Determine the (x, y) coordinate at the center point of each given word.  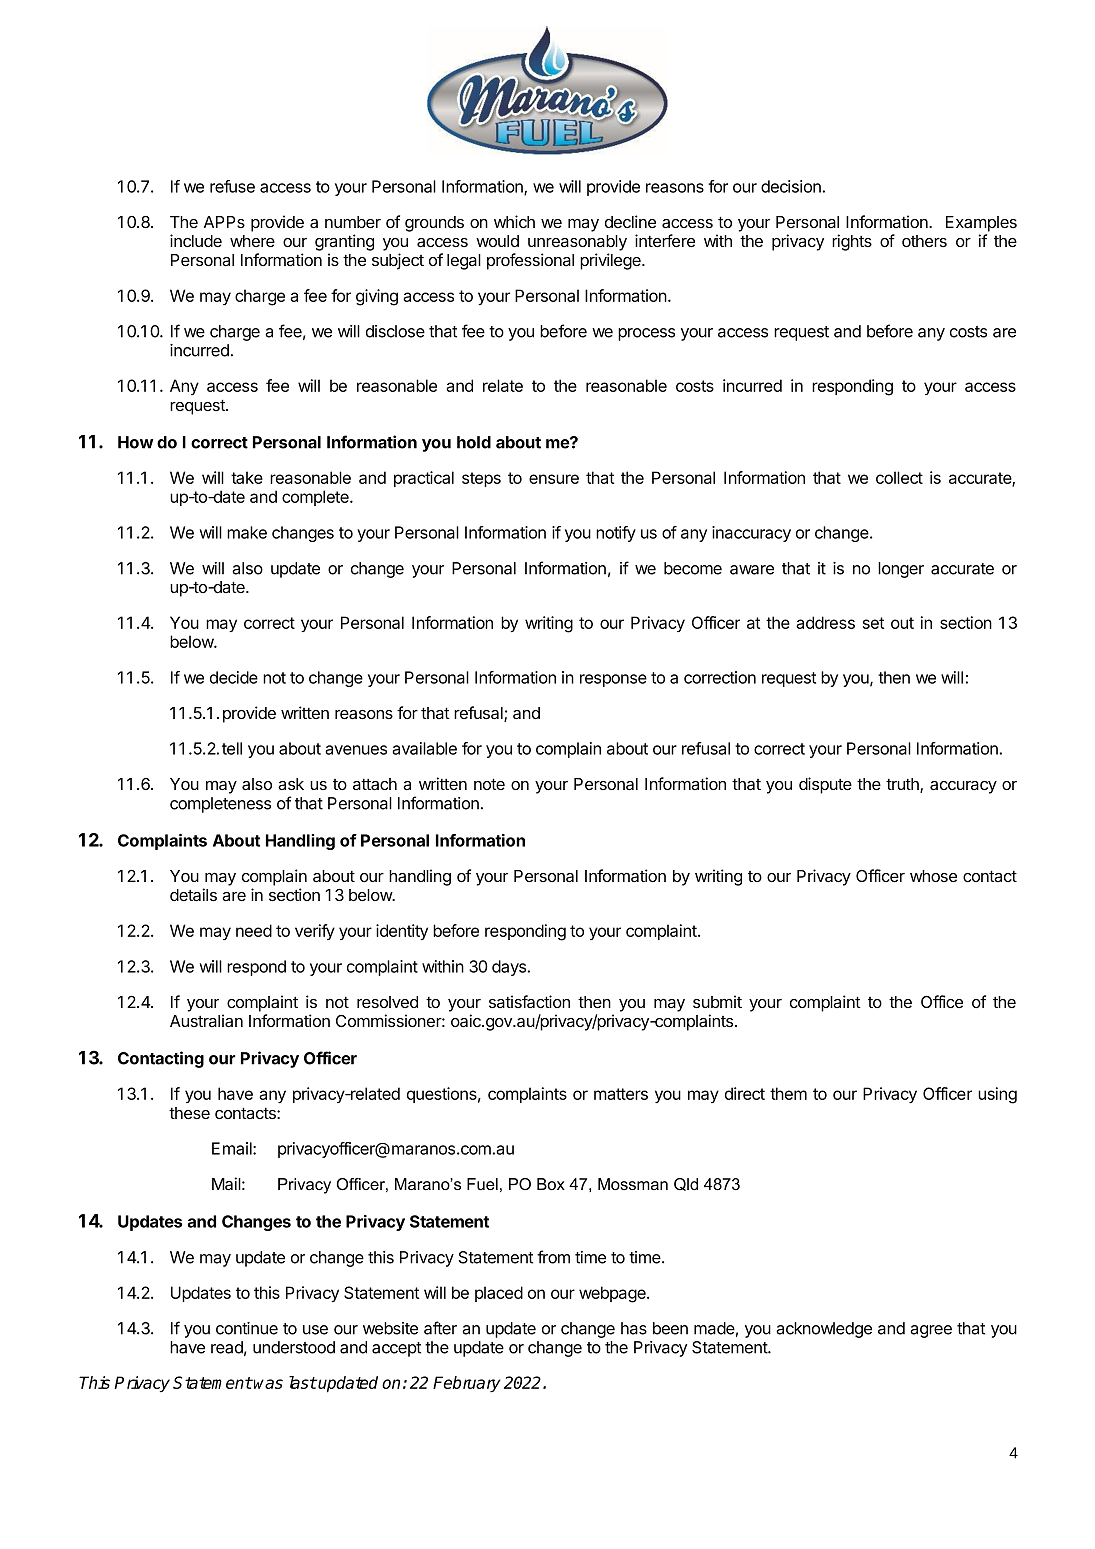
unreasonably (577, 243)
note (489, 784)
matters (621, 1094)
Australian (206, 1021)
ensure (554, 479)
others (924, 241)
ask (291, 784)
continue (247, 1328)
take (247, 477)
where (252, 241)
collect (899, 477)
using (997, 1095)
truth (903, 785)
